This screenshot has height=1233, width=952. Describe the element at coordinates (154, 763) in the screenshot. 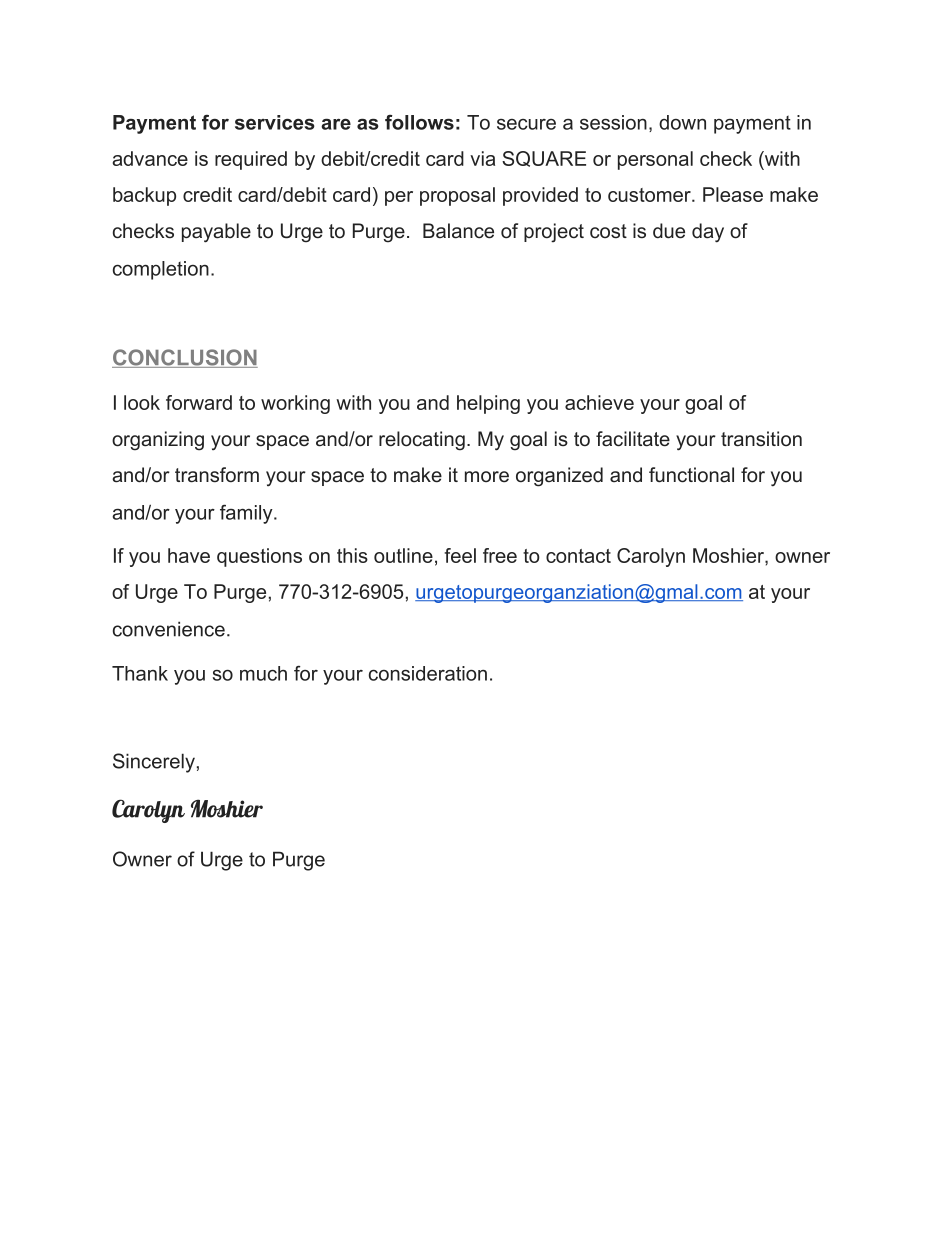

I see `Sincerely` at that location.
